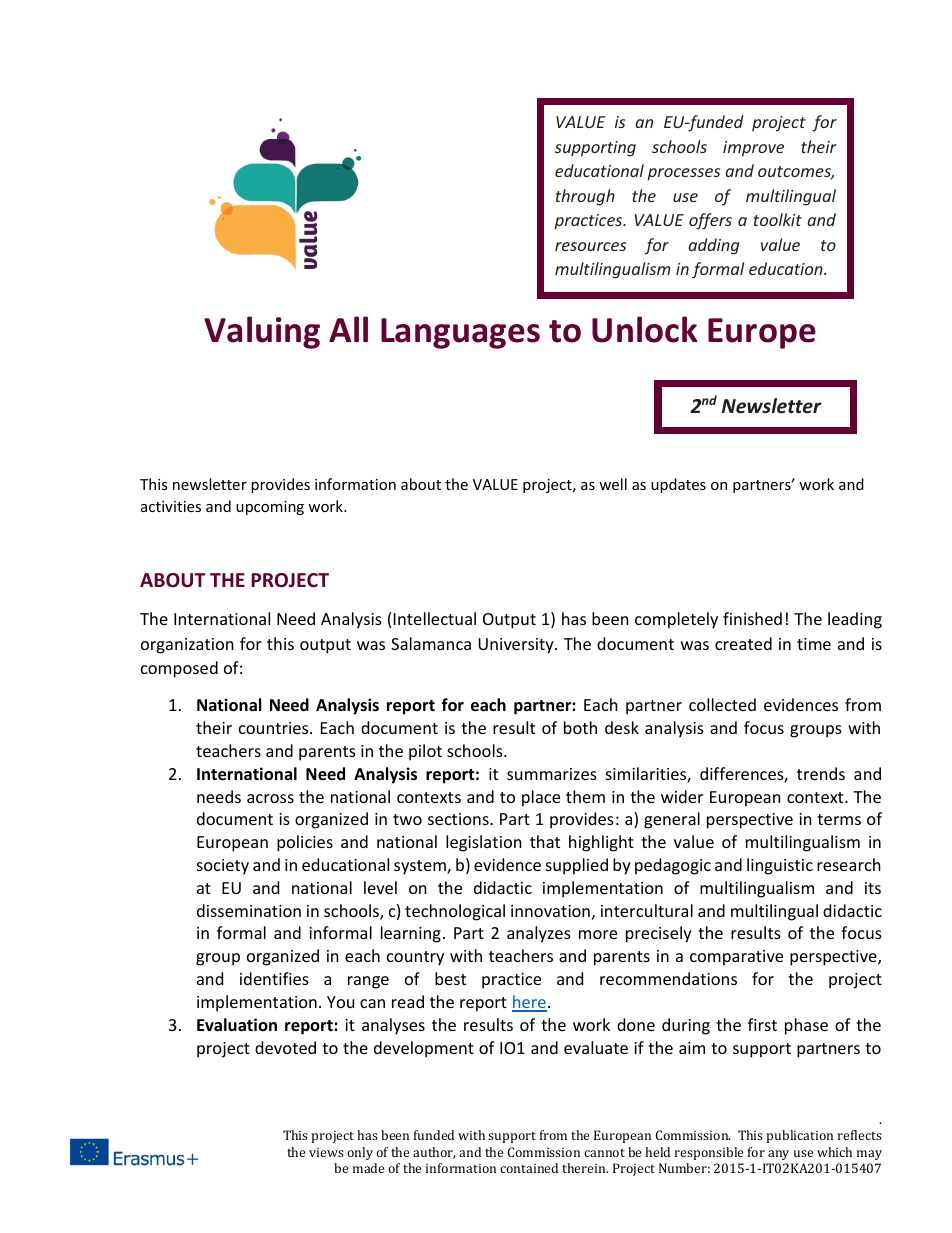 This screenshot has height=1233, width=952. Describe the element at coordinates (326, 1152) in the screenshot. I see `views` at that location.
